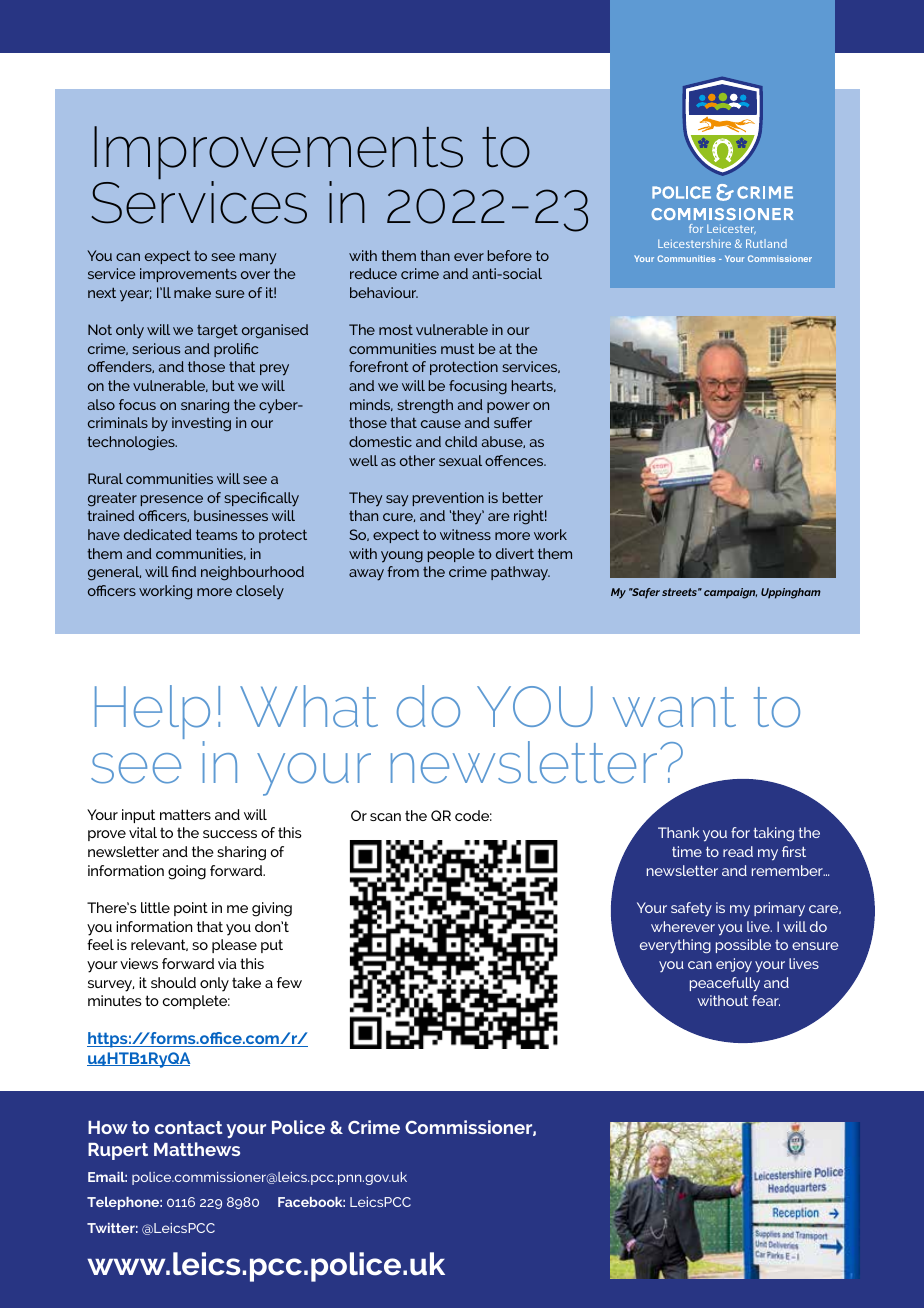 The width and height of the screenshot is (924, 1308). I want to click on contact, so click(188, 1127).
